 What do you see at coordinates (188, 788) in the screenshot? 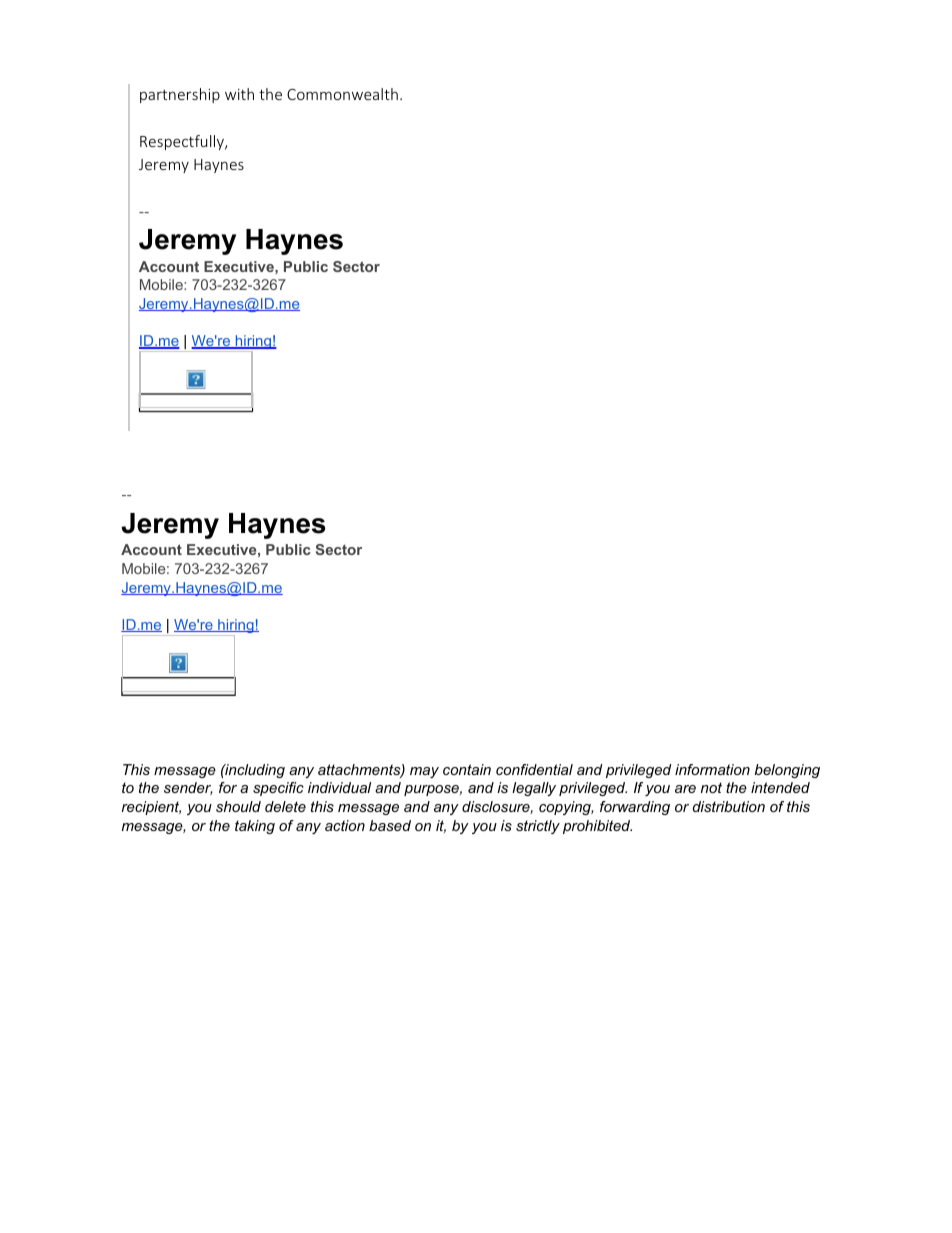
I see `sender` at bounding box center [188, 788].
